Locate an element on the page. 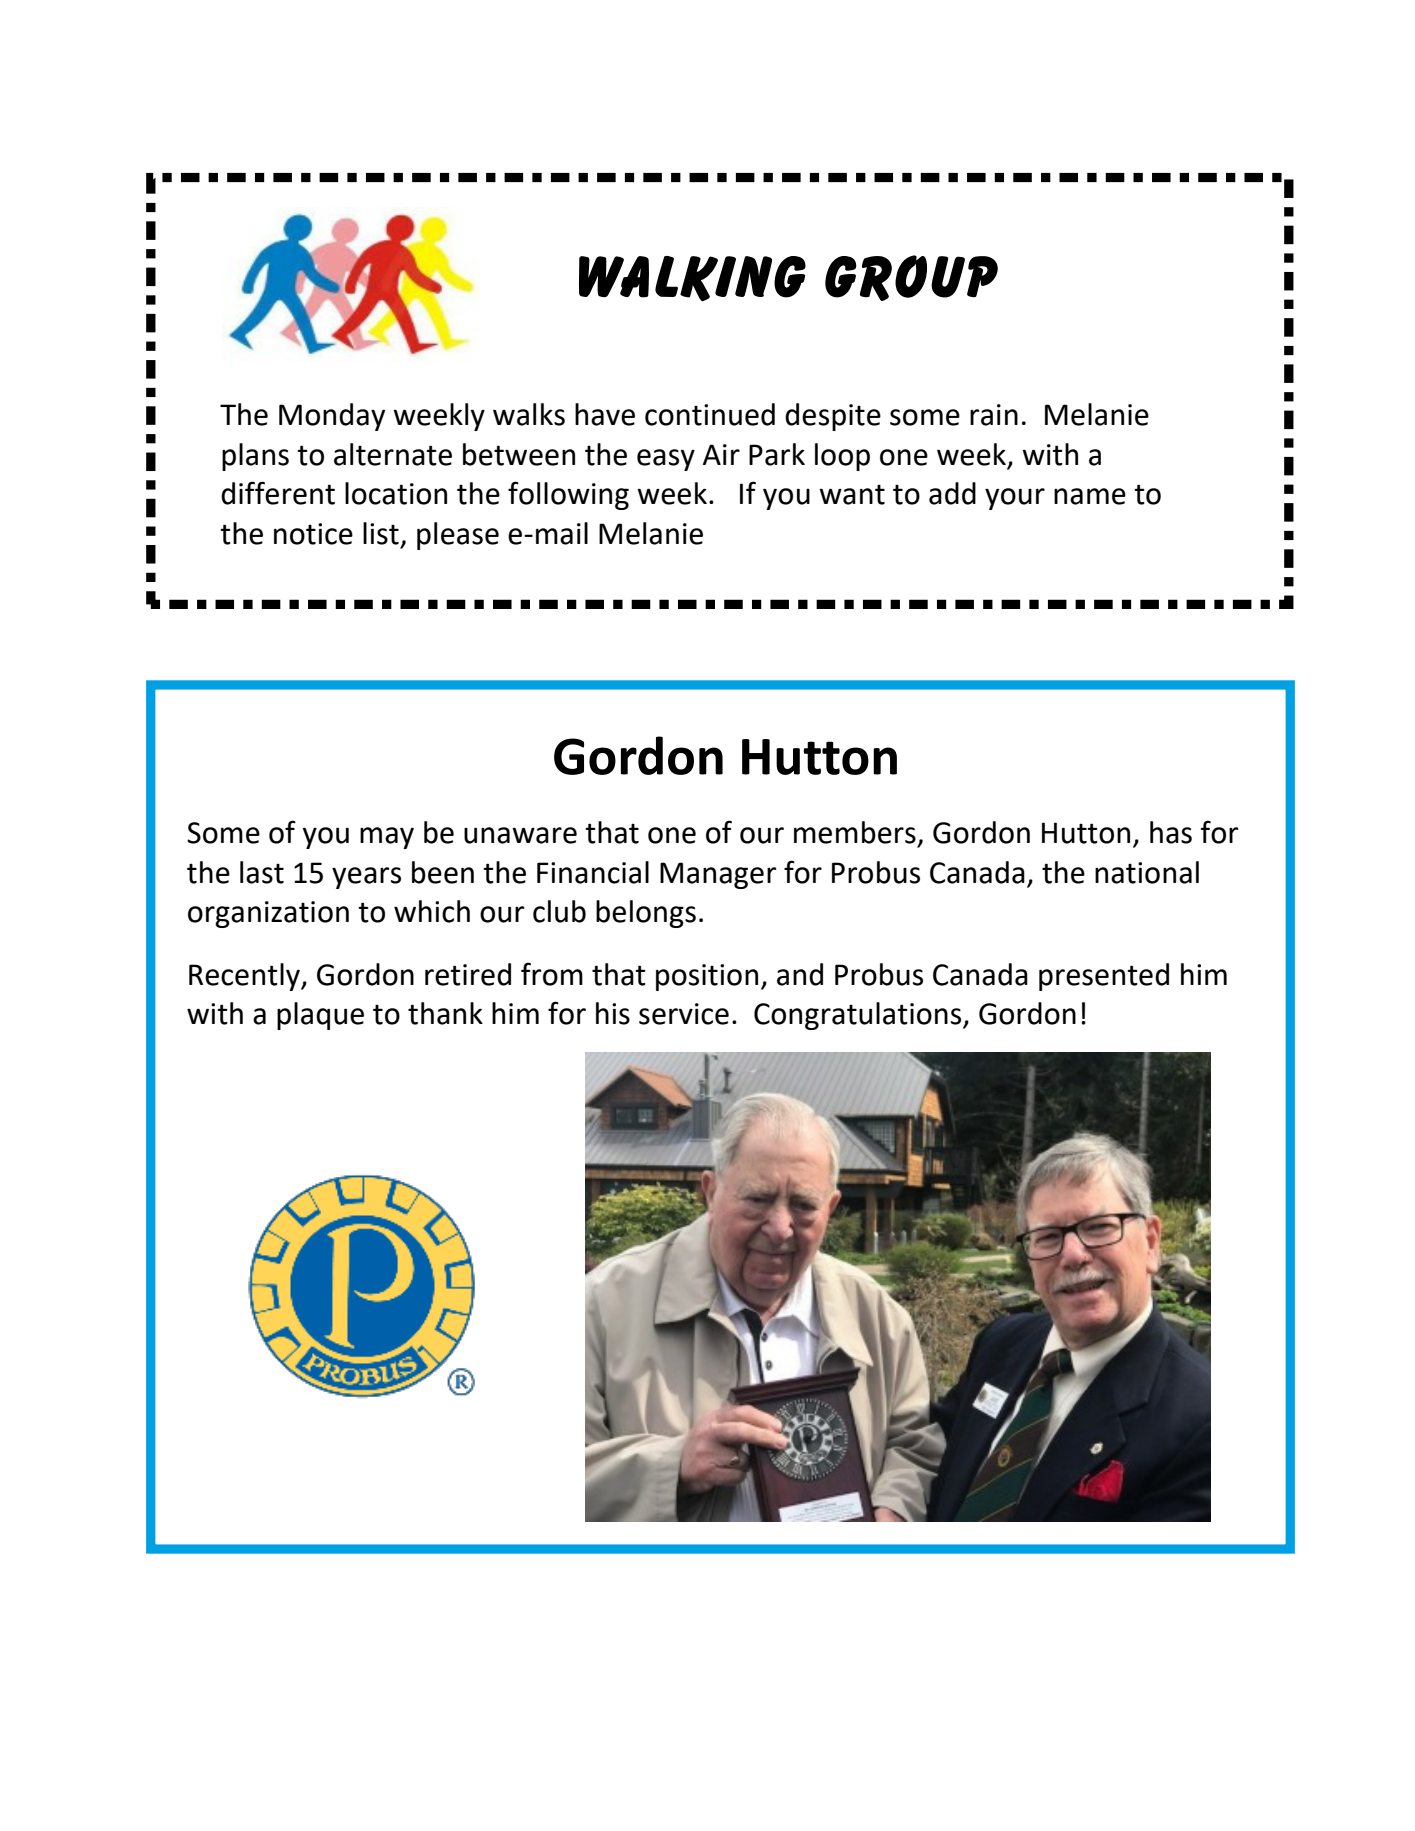 The image size is (1415, 1831). Monday is located at coordinates (332, 417).
